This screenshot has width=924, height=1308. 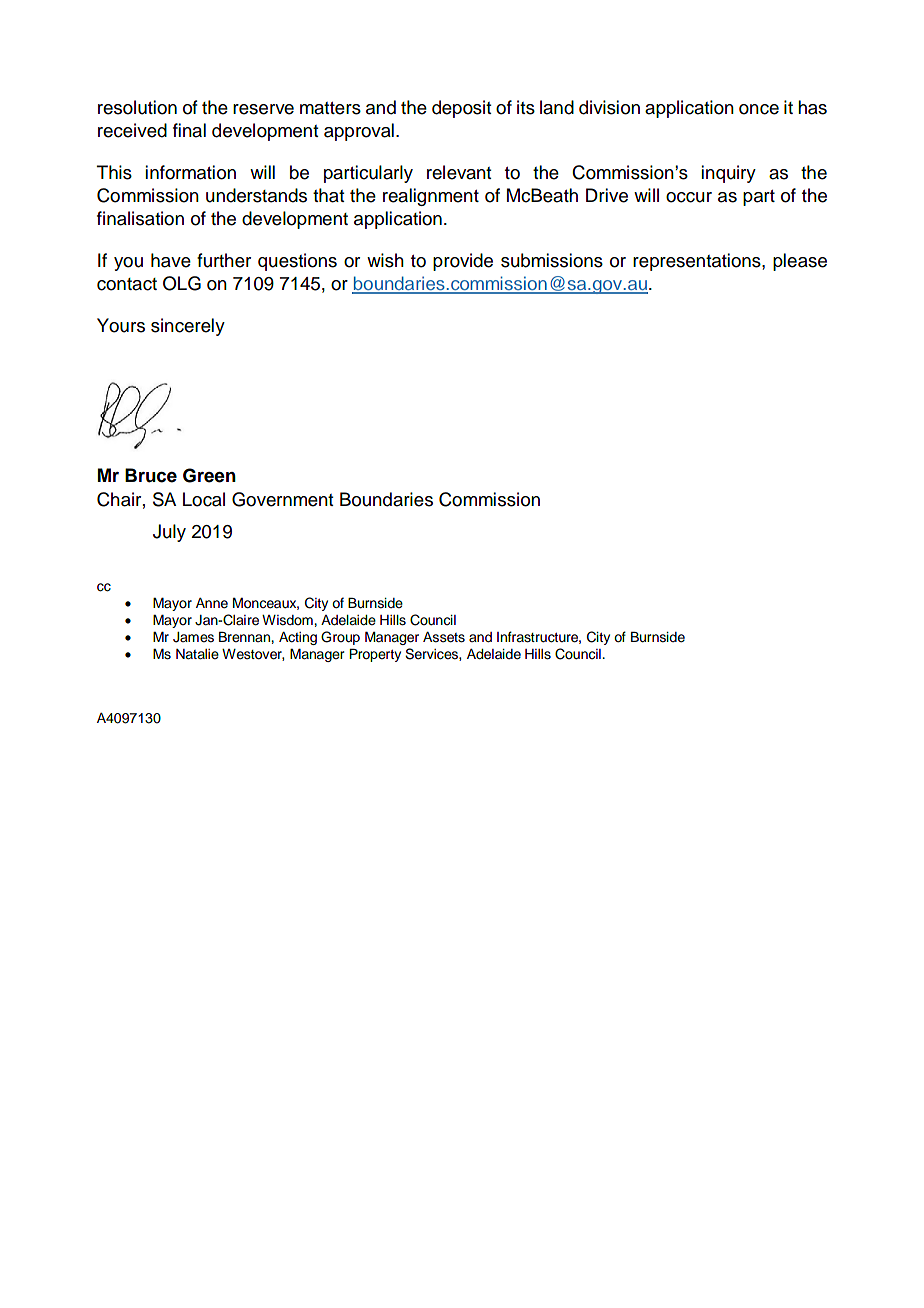 What do you see at coordinates (461, 109) in the screenshot?
I see `deposit` at bounding box center [461, 109].
